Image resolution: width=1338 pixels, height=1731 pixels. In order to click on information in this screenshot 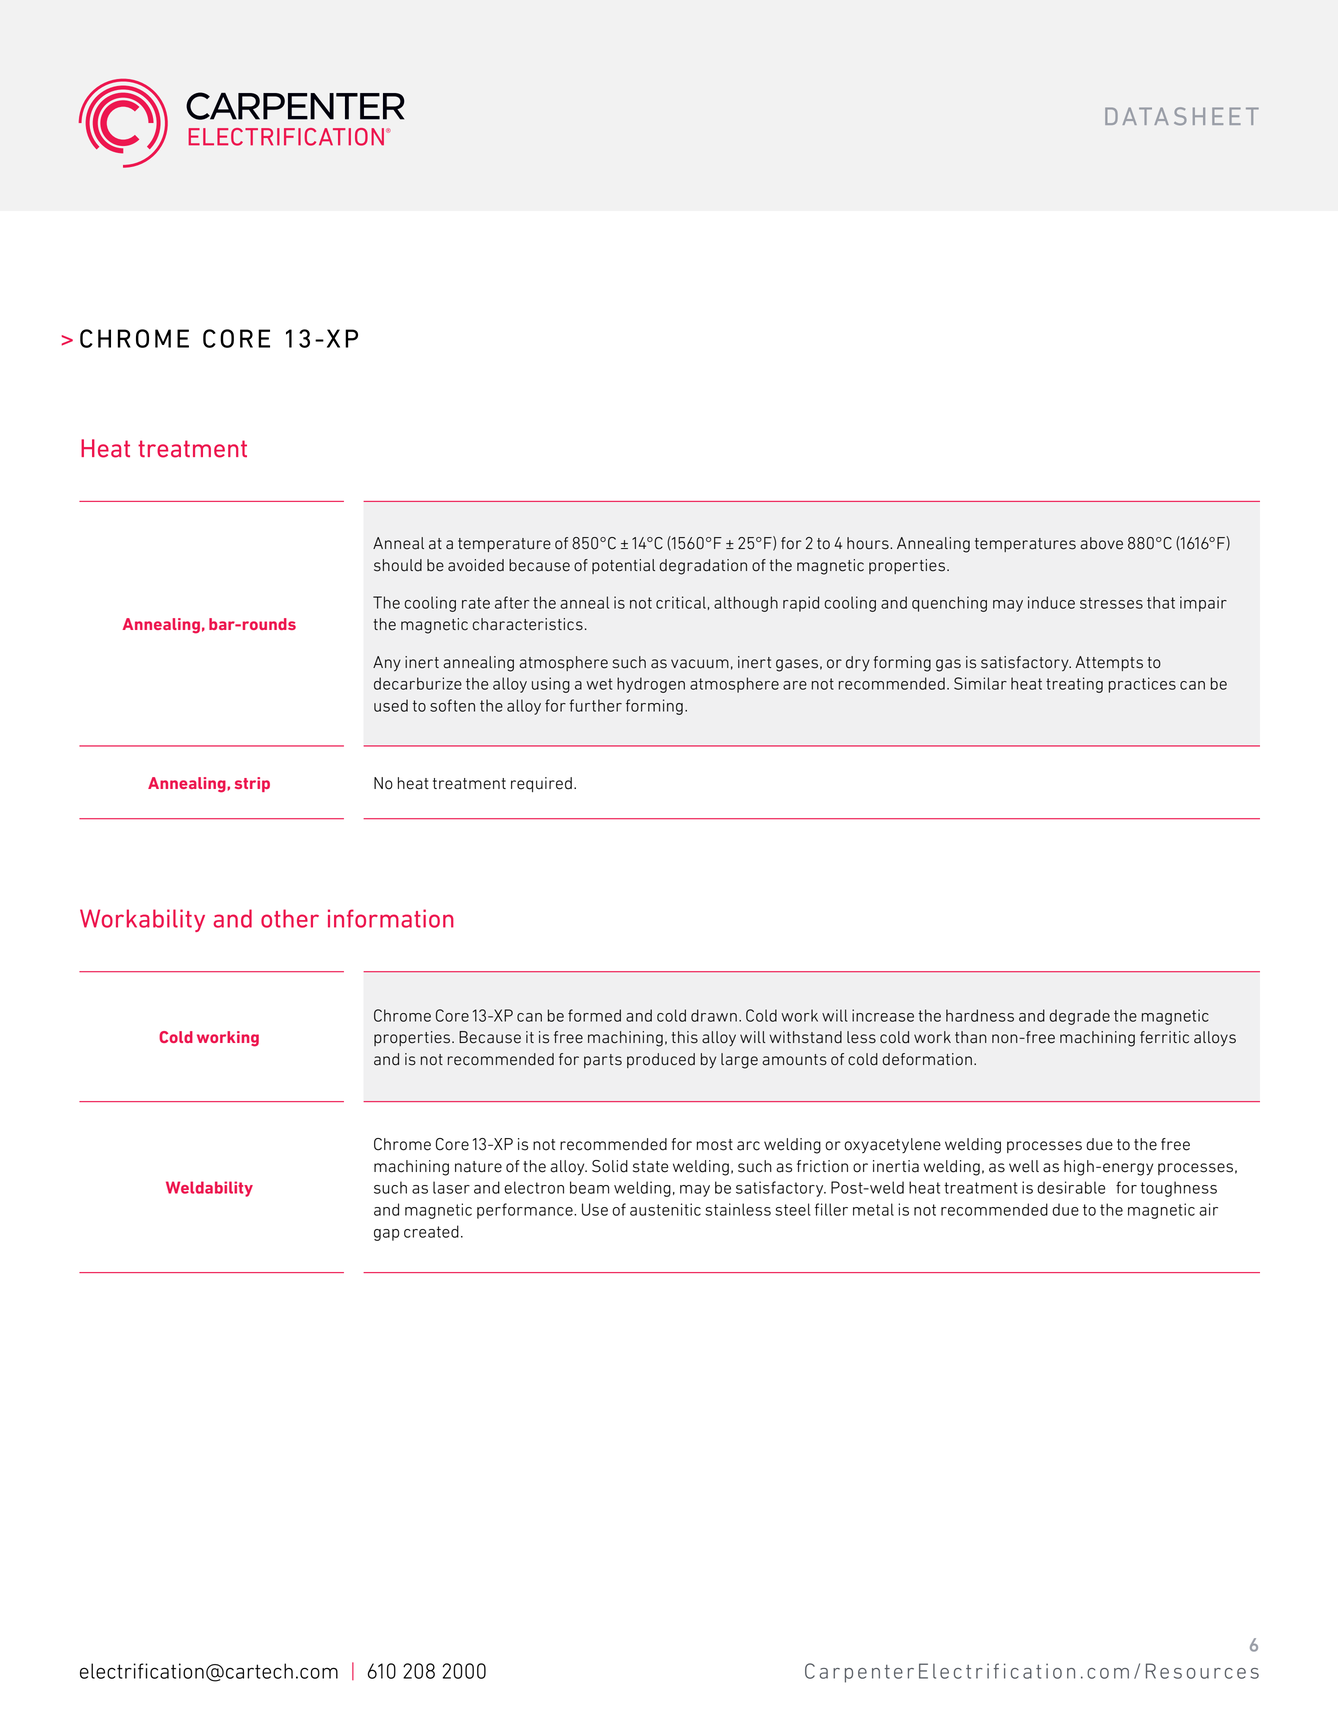, I will do `click(391, 918)`.
